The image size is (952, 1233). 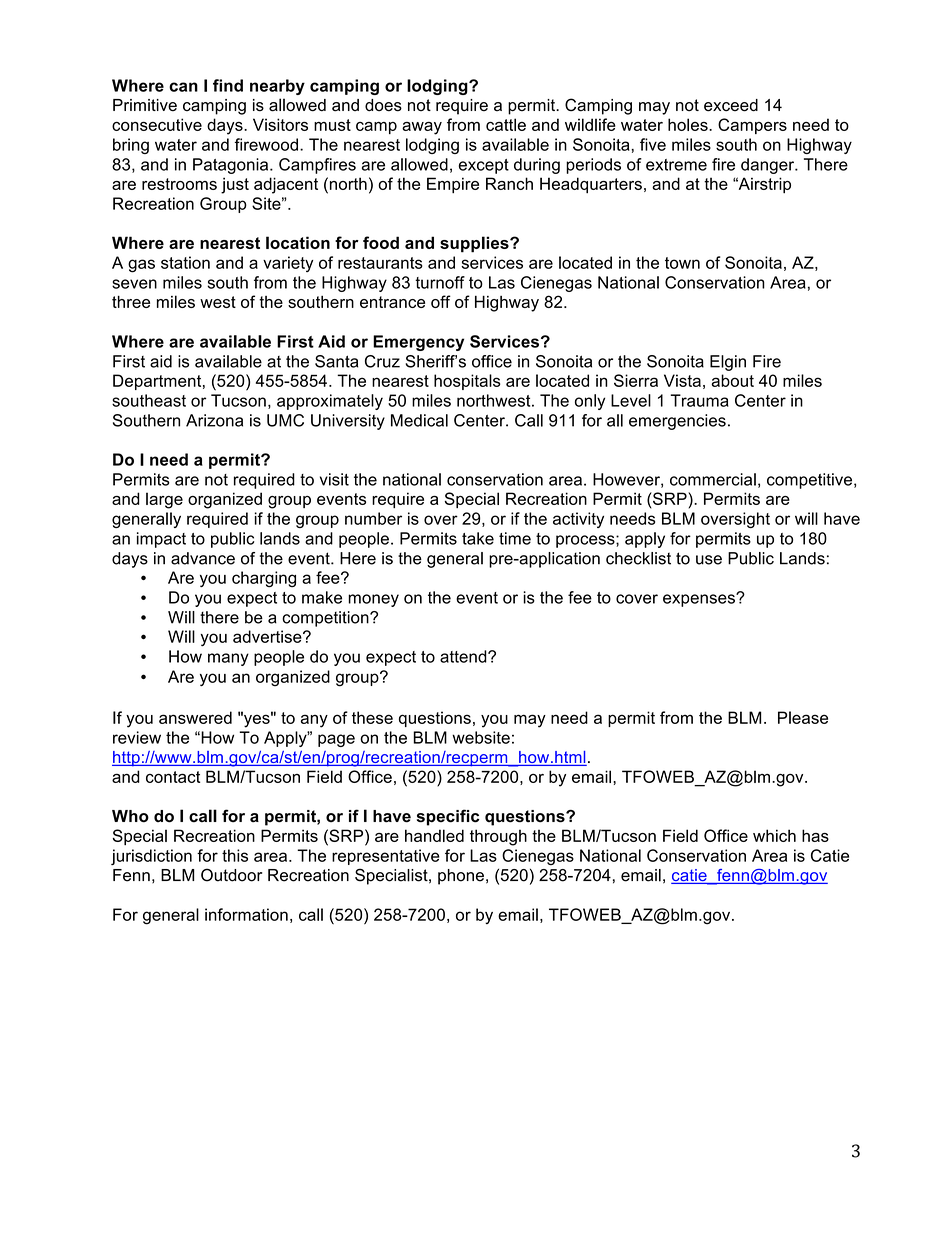 I want to click on town, so click(x=682, y=263).
